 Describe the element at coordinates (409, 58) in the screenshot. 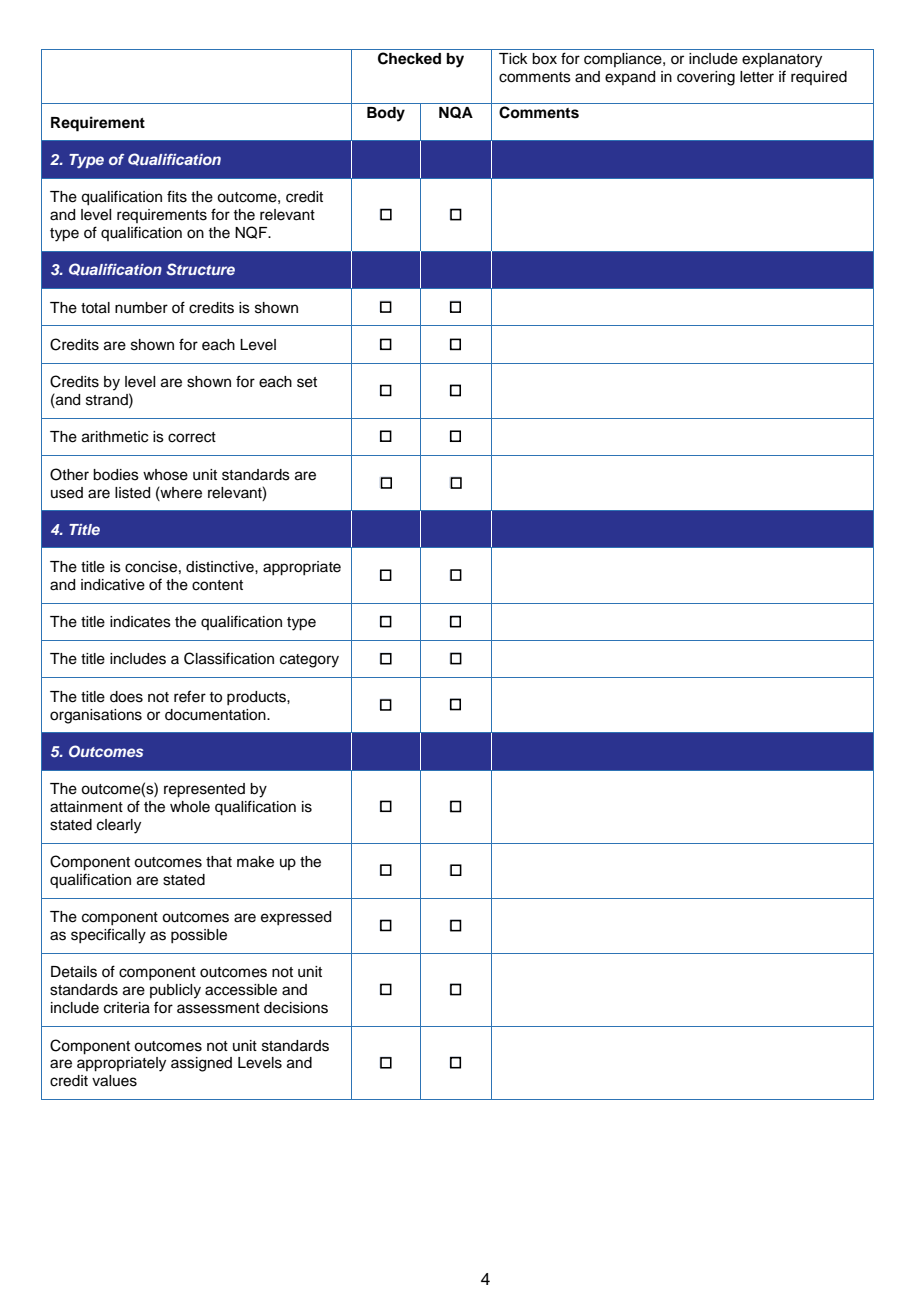

I see `Checked` at that location.
